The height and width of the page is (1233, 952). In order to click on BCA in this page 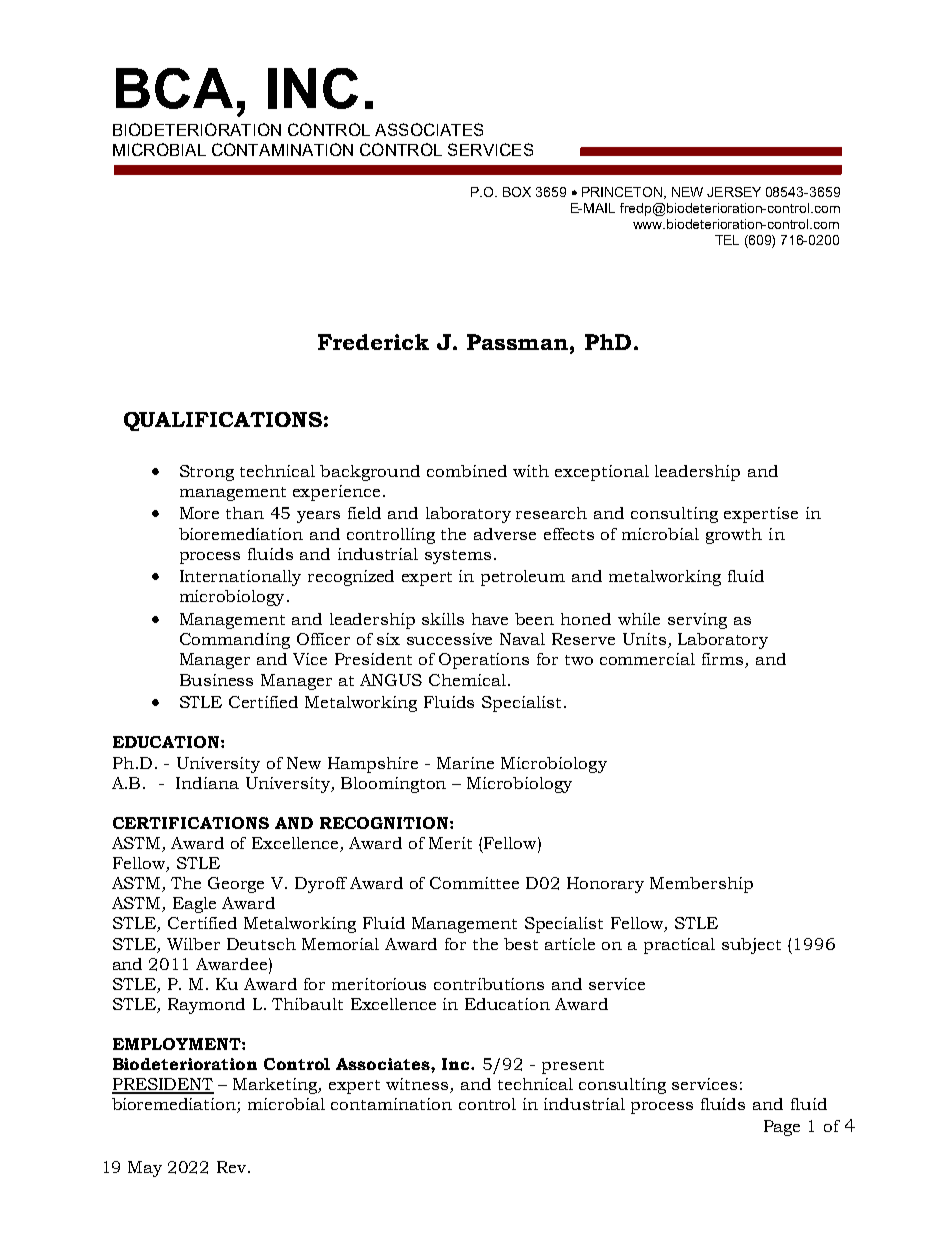, I will do `click(174, 88)`.
